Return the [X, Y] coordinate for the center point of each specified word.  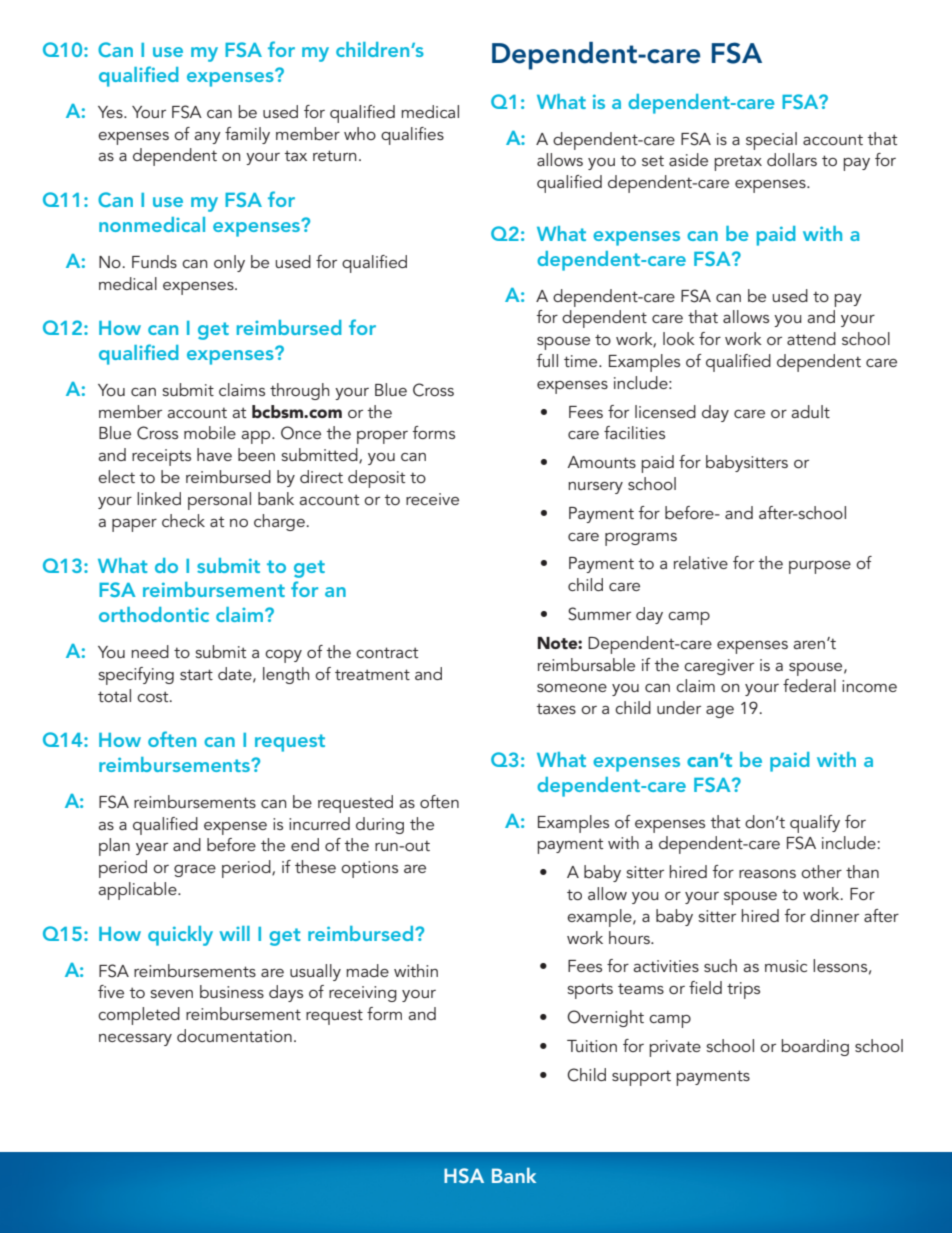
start [196, 674]
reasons [767, 874]
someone [572, 688]
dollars [792, 159]
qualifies [412, 136]
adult [810, 411]
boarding [815, 1047]
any [207, 138]
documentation [234, 1035]
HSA [464, 1176]
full [547, 360]
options [369, 869]
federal [809, 685]
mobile [210, 432]
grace [195, 871]
